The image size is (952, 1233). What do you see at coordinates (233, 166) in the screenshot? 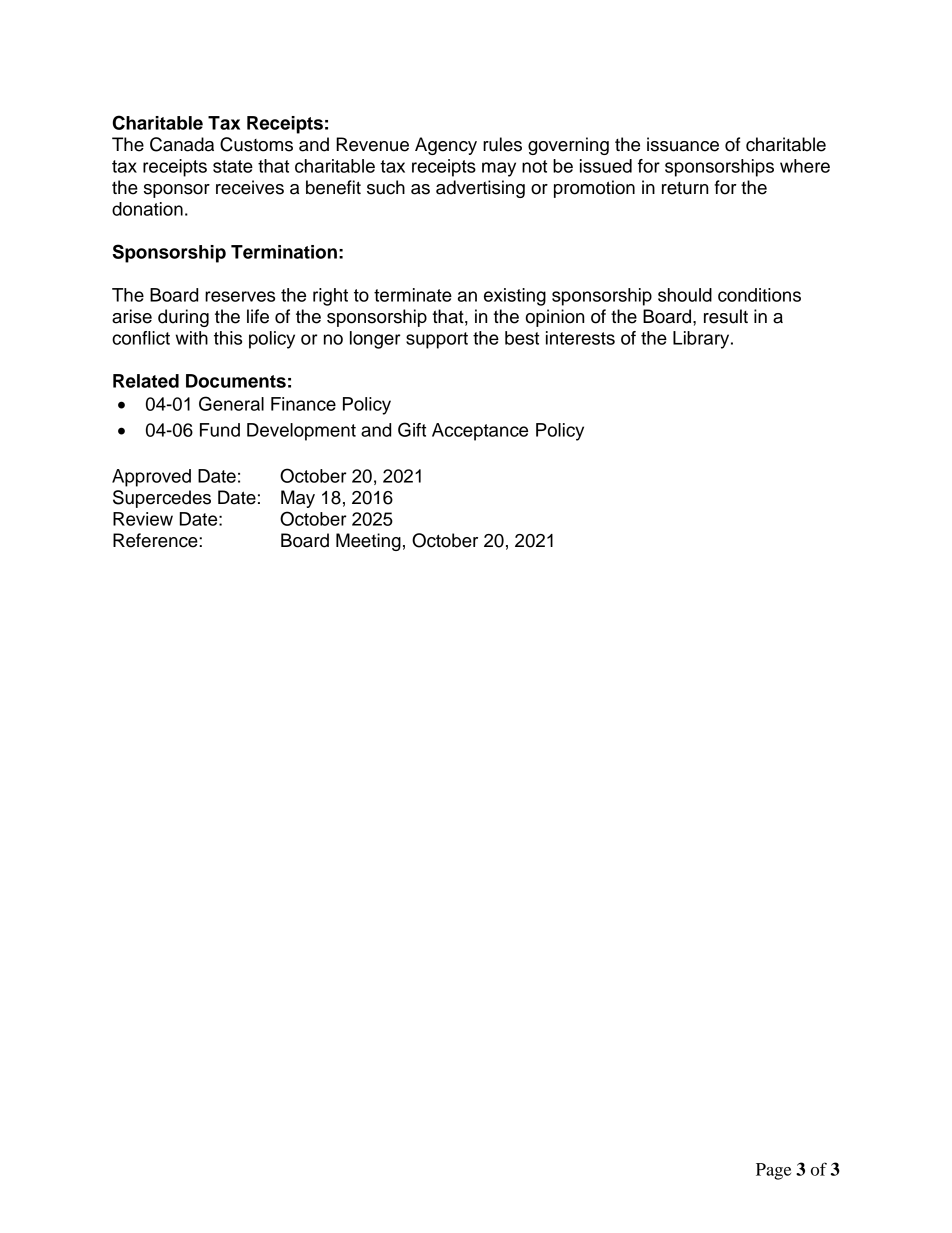
I see `state` at bounding box center [233, 166].
